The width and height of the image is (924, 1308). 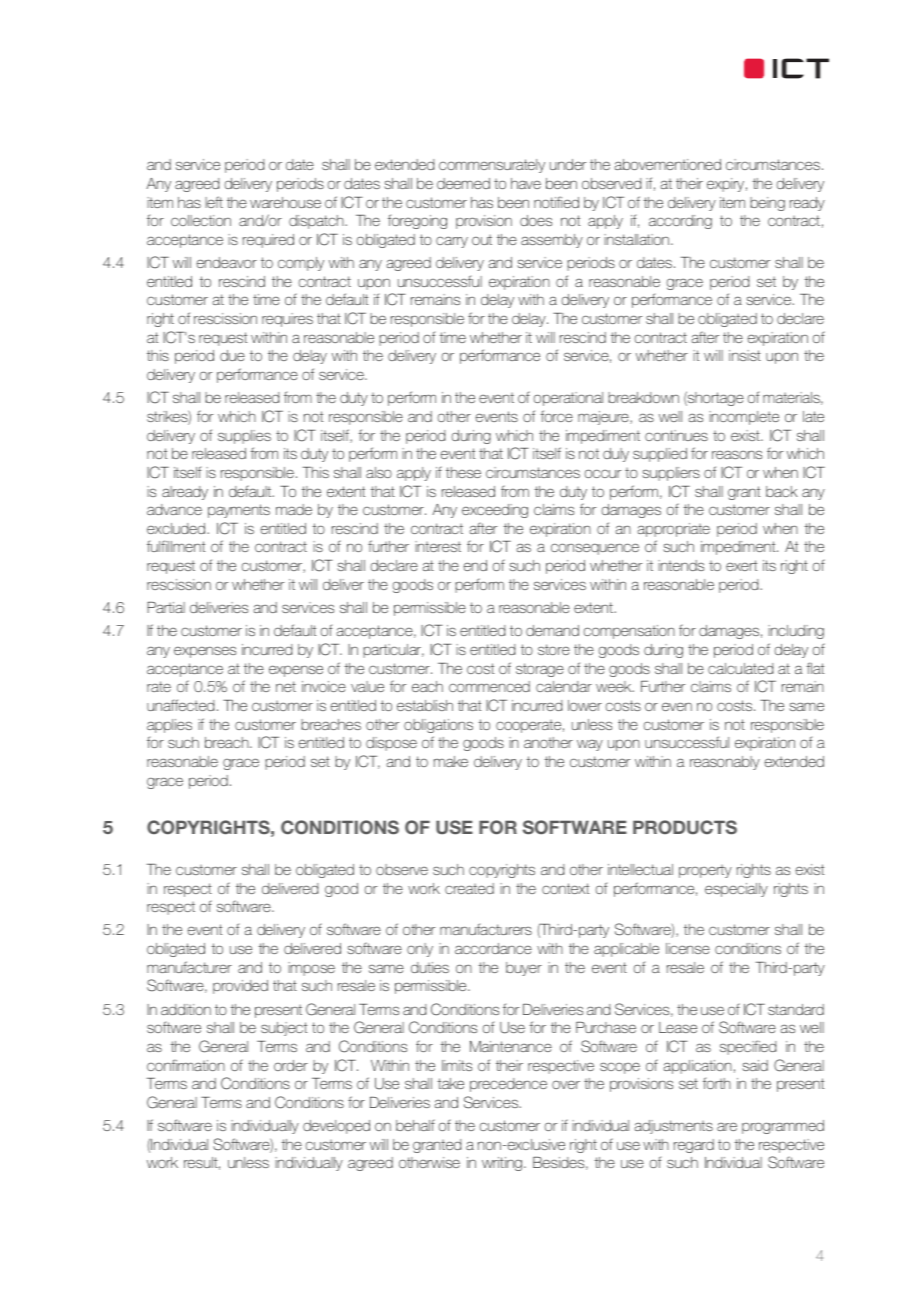 What do you see at coordinates (782, 491) in the image?
I see `back` at bounding box center [782, 491].
